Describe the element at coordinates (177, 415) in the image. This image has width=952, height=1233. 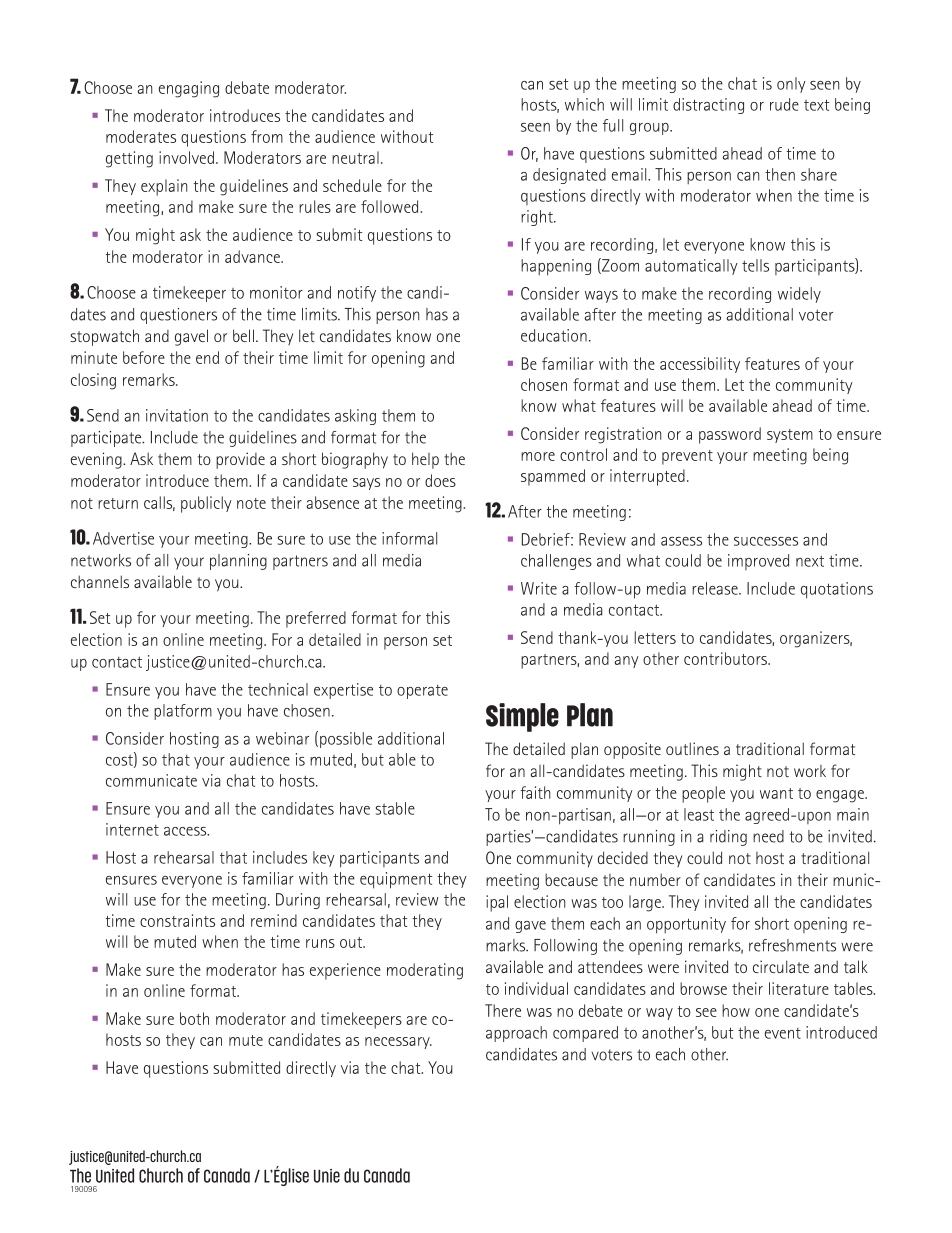
I see `invitation` at that location.
